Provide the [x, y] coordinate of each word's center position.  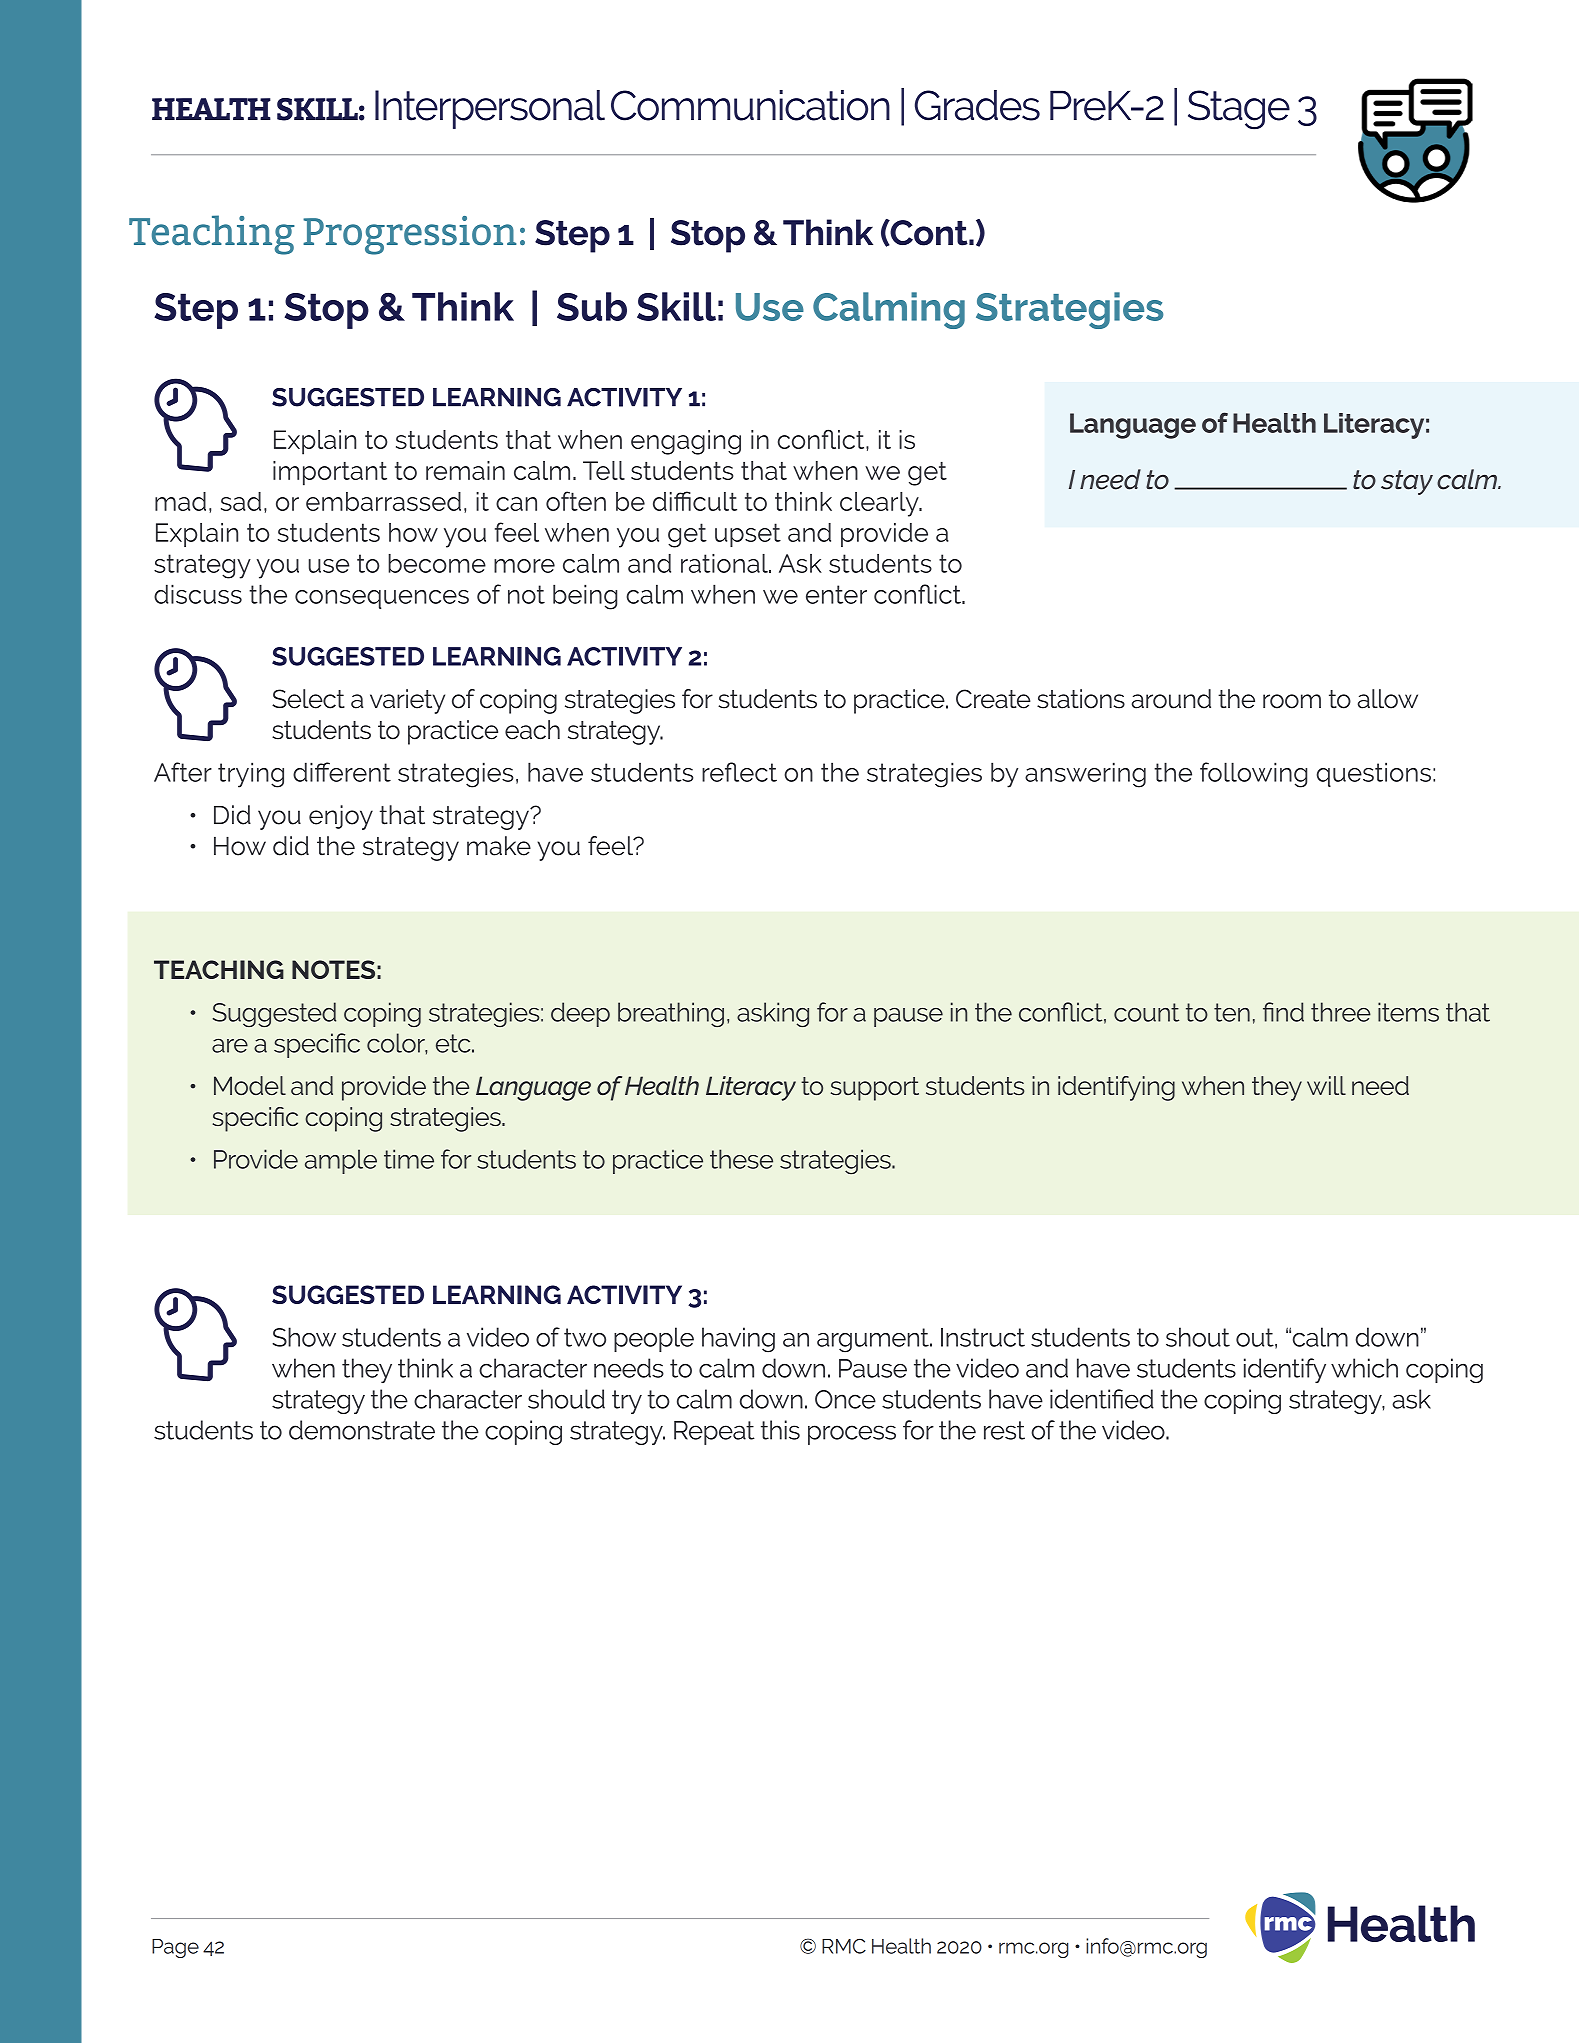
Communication [750, 105]
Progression [409, 235]
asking [773, 1014]
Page [175, 1948]
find [1283, 1012]
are [230, 1046]
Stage [1239, 110]
